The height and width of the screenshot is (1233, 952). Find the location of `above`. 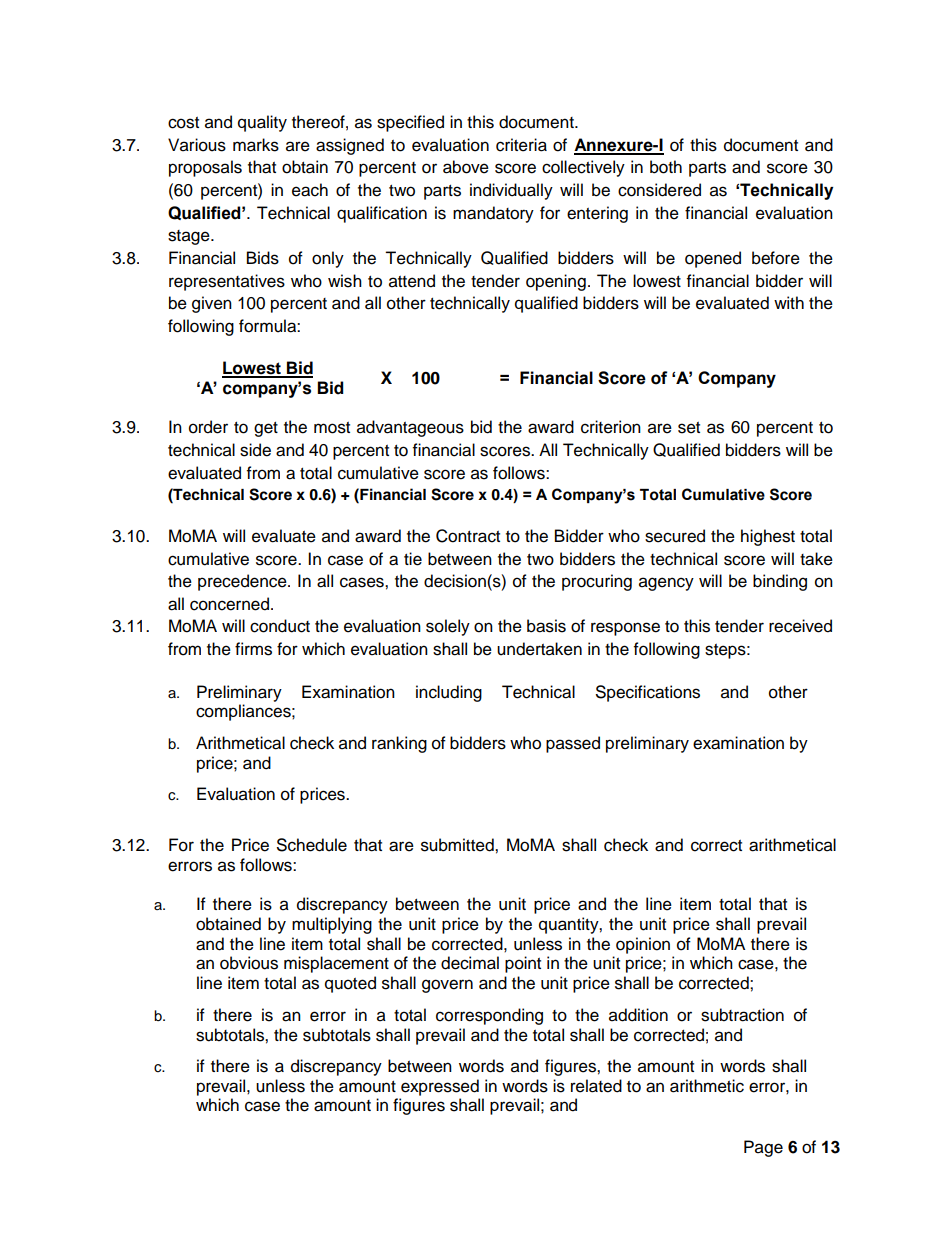

above is located at coordinates (466, 167).
